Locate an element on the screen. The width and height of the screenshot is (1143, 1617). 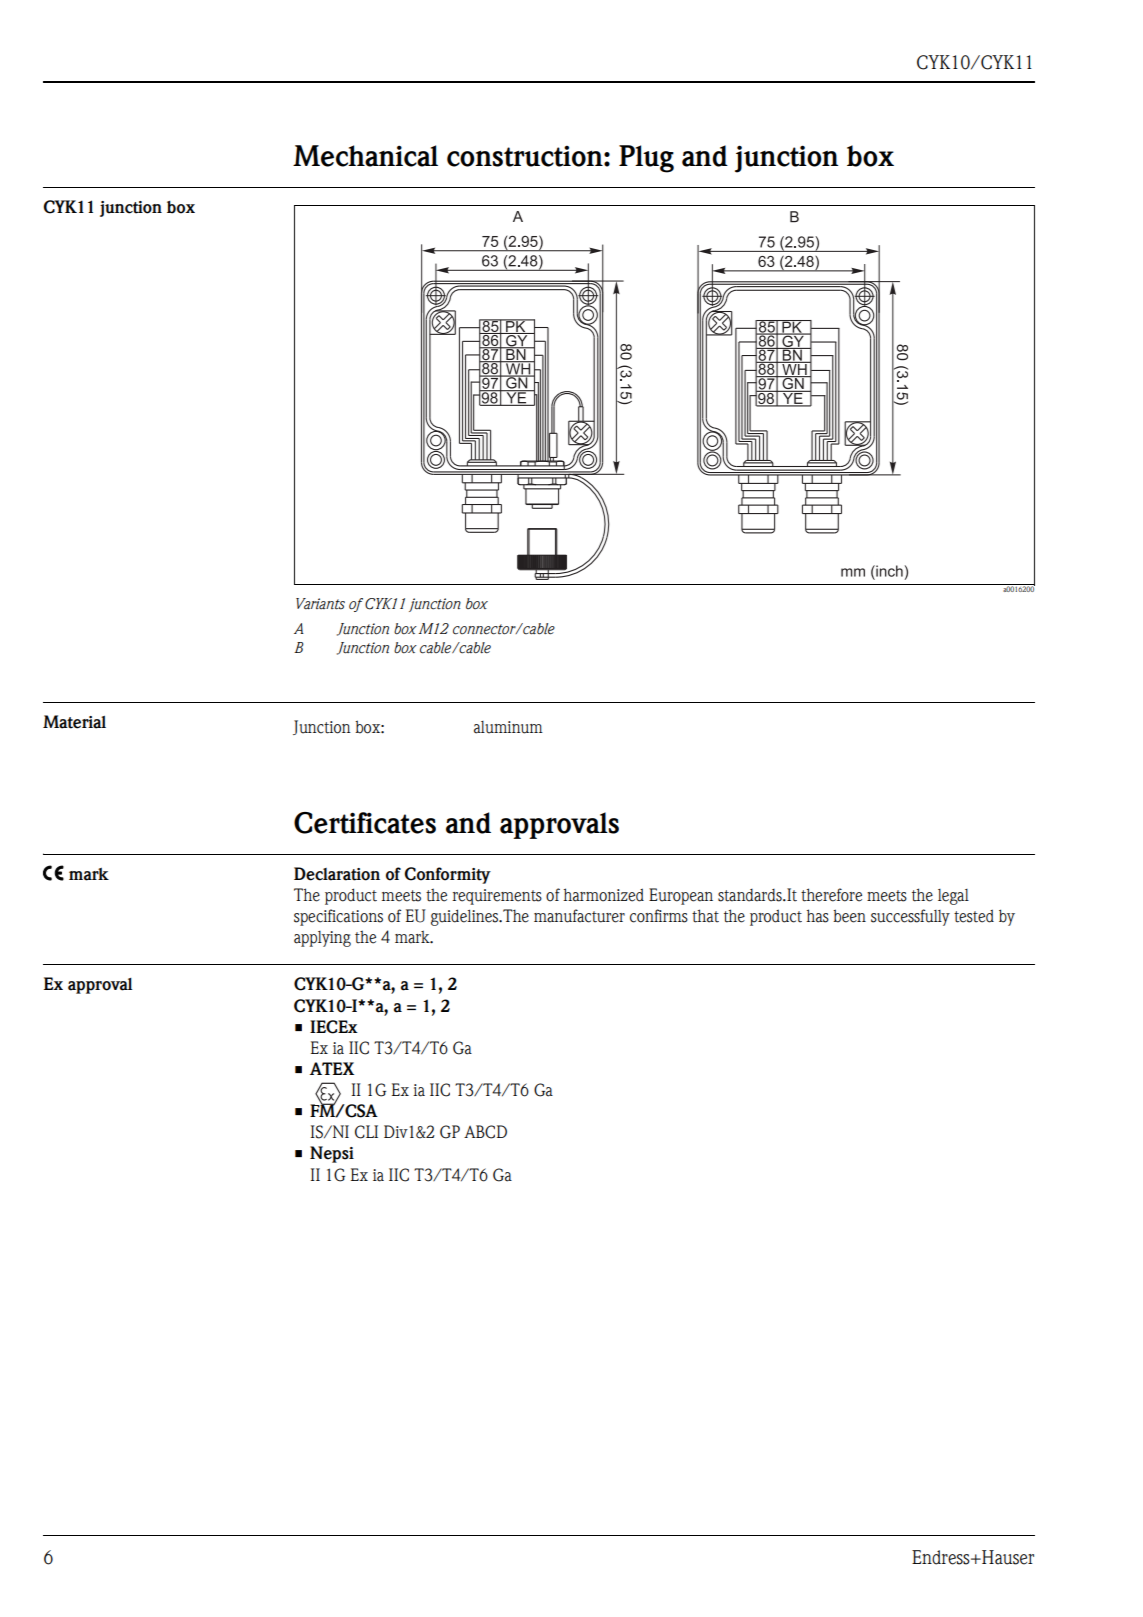
therefore is located at coordinates (831, 895).
